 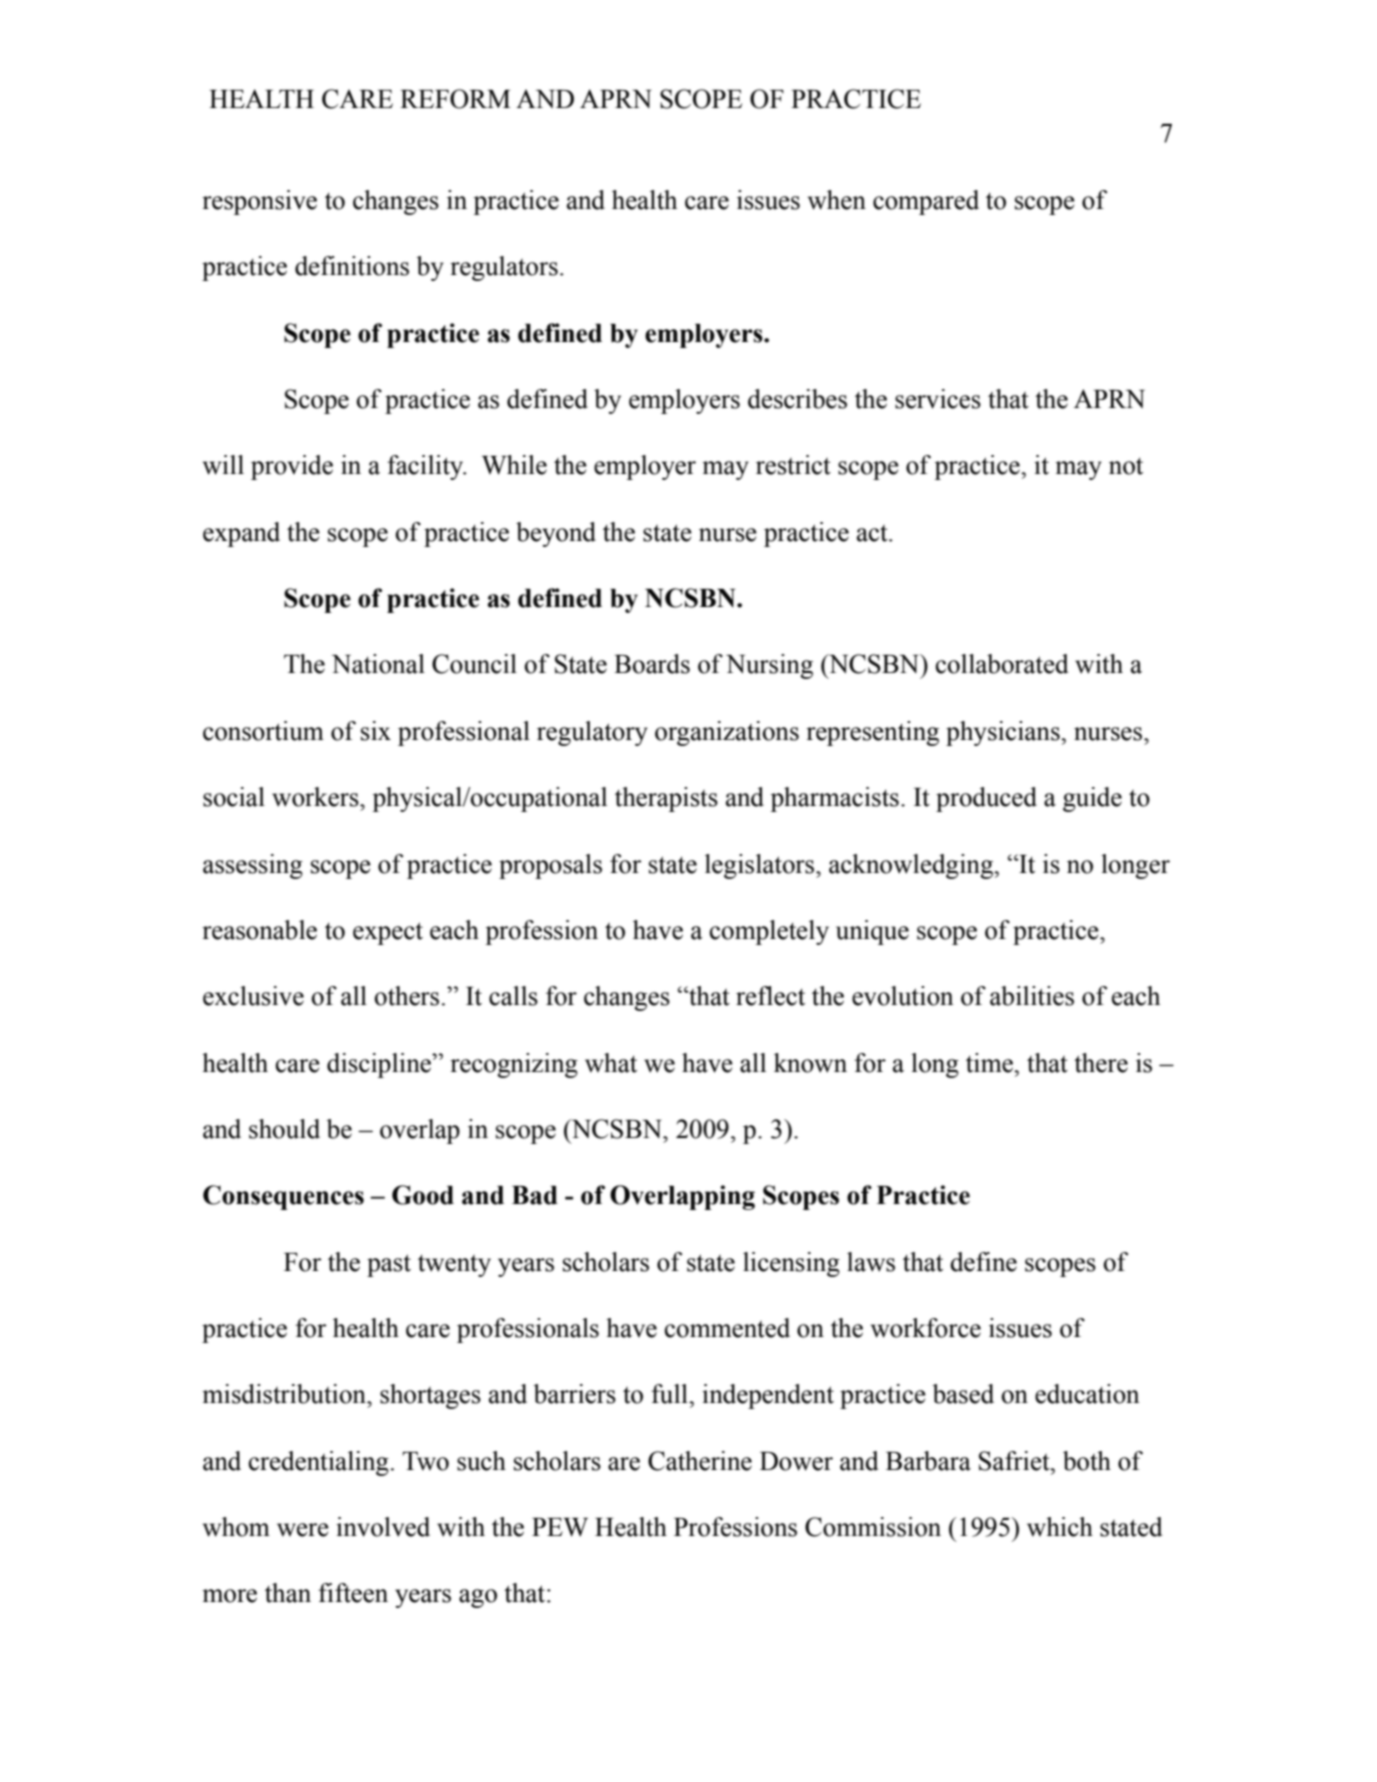 What do you see at coordinates (837, 200) in the image?
I see `when` at bounding box center [837, 200].
